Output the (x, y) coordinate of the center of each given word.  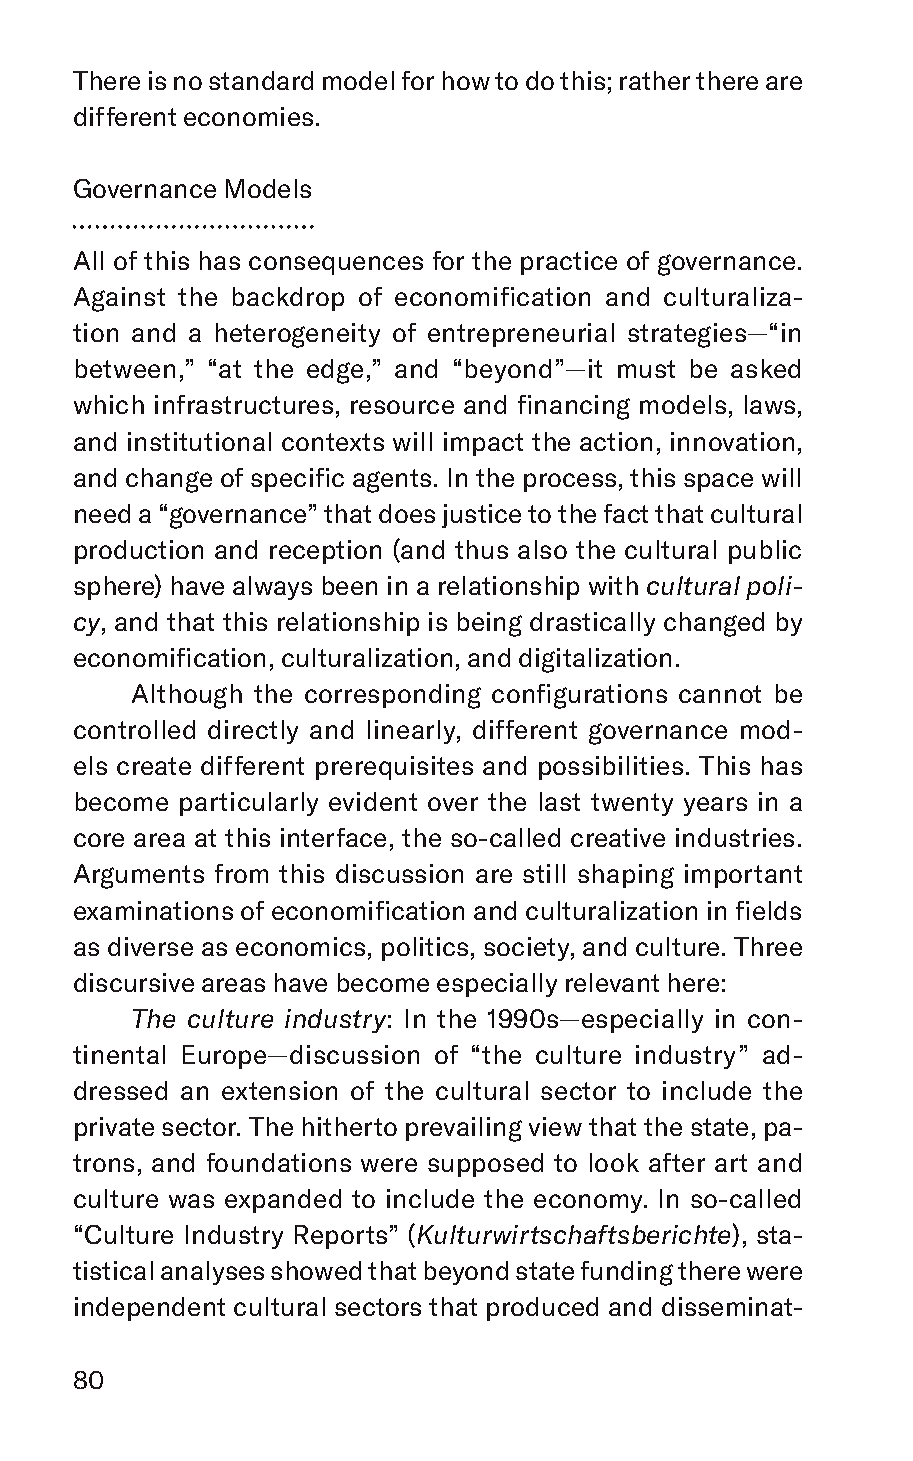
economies (248, 116)
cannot (720, 694)
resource (402, 407)
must (646, 369)
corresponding (393, 696)
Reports (341, 1237)
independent (150, 1309)
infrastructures (244, 404)
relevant (612, 982)
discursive (134, 982)
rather (655, 80)
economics (300, 946)
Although (187, 696)
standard (261, 80)
